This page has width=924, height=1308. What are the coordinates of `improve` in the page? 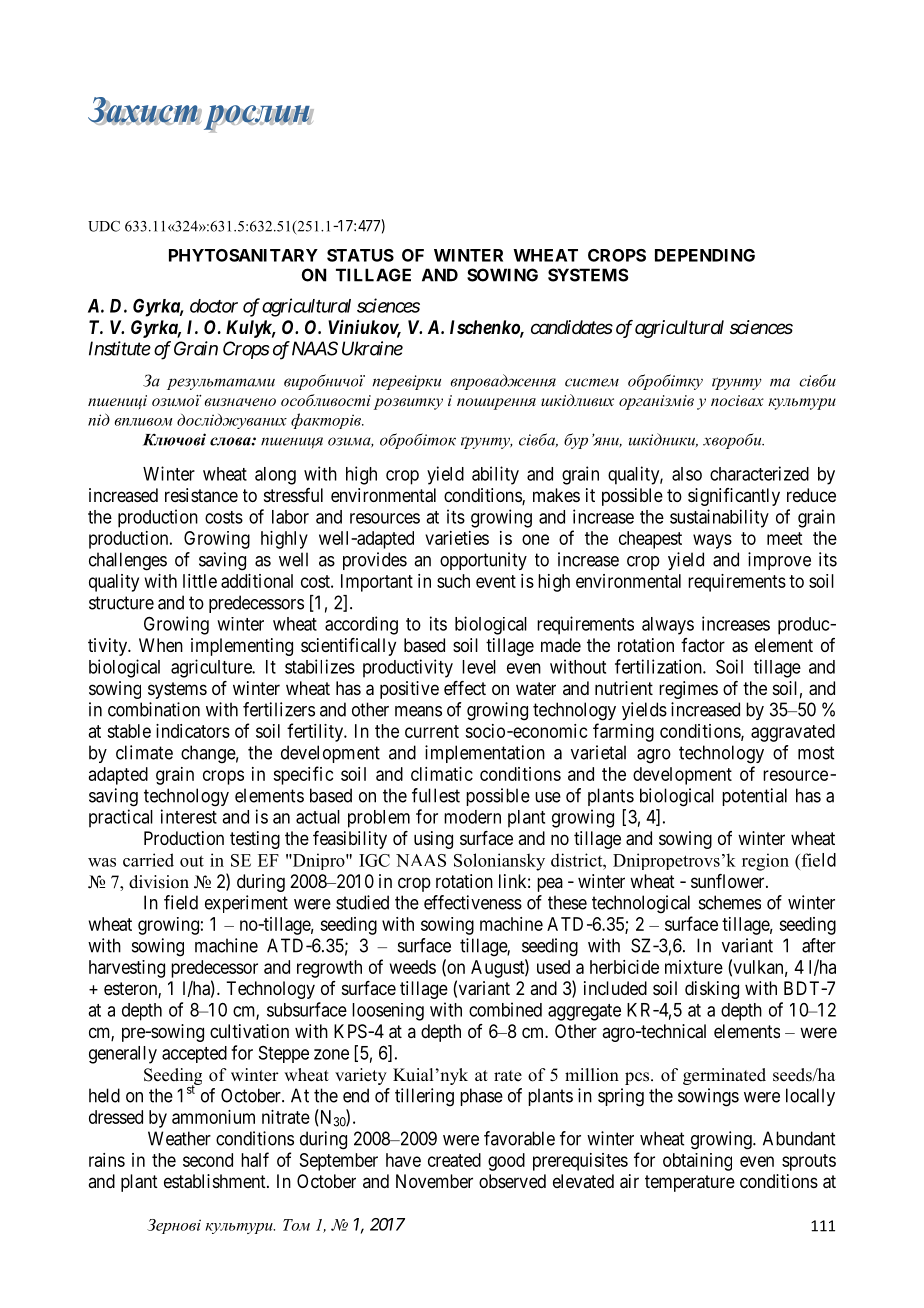 It's located at (779, 561).
